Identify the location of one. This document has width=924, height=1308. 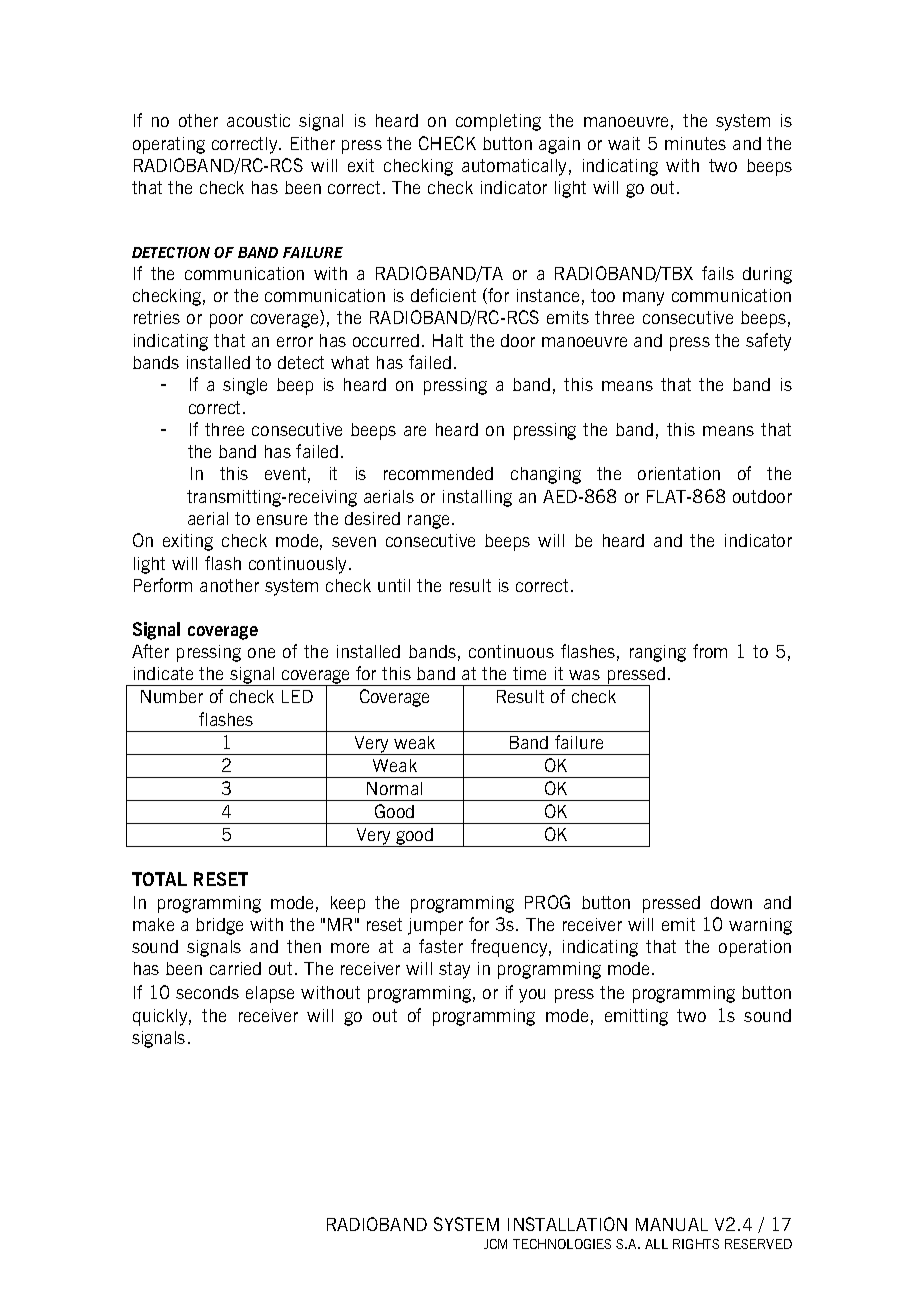
(261, 653).
